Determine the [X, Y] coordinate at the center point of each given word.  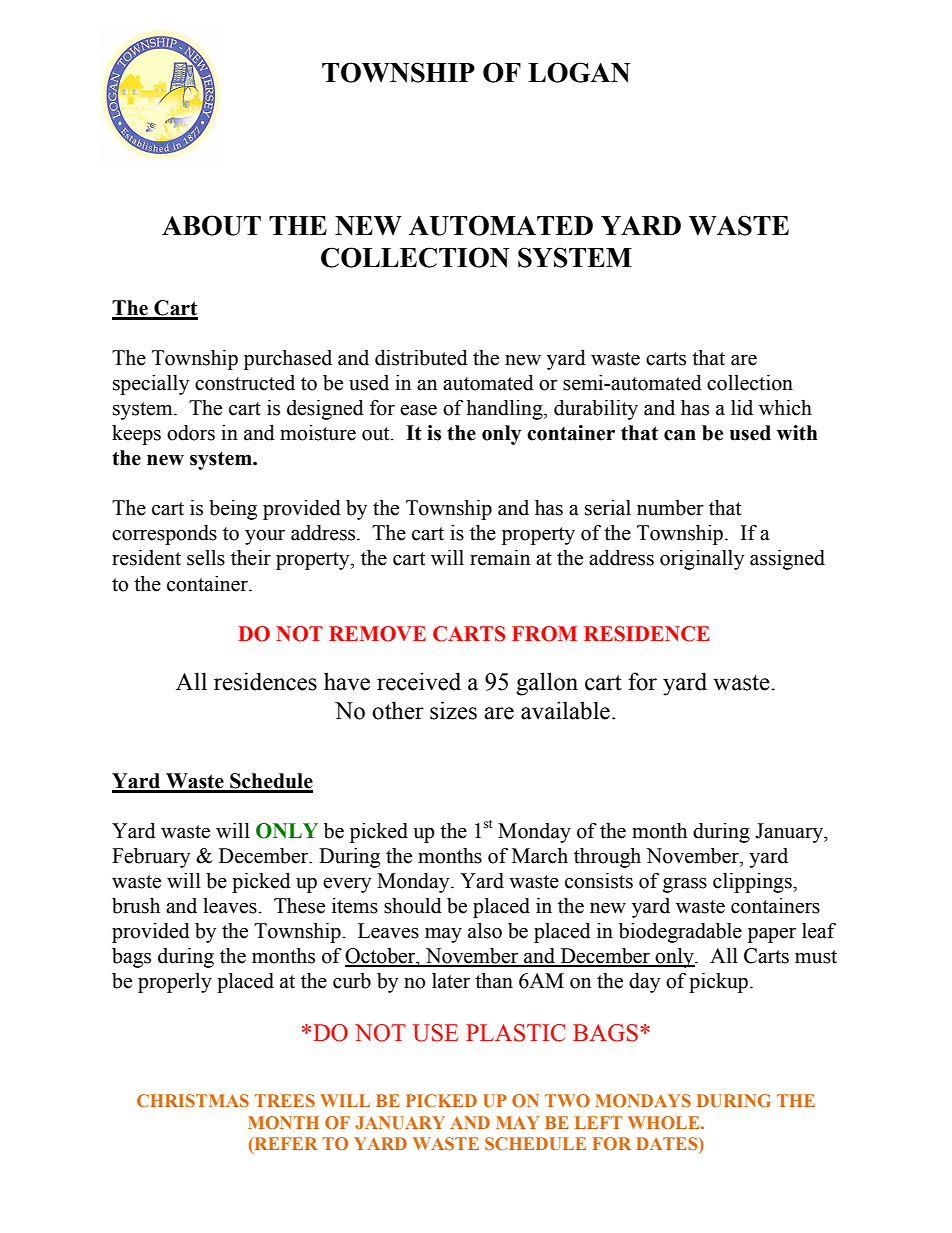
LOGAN [579, 72]
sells [206, 558]
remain [500, 558]
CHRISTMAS [193, 1100]
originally [702, 560]
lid [742, 408]
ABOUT [211, 225]
